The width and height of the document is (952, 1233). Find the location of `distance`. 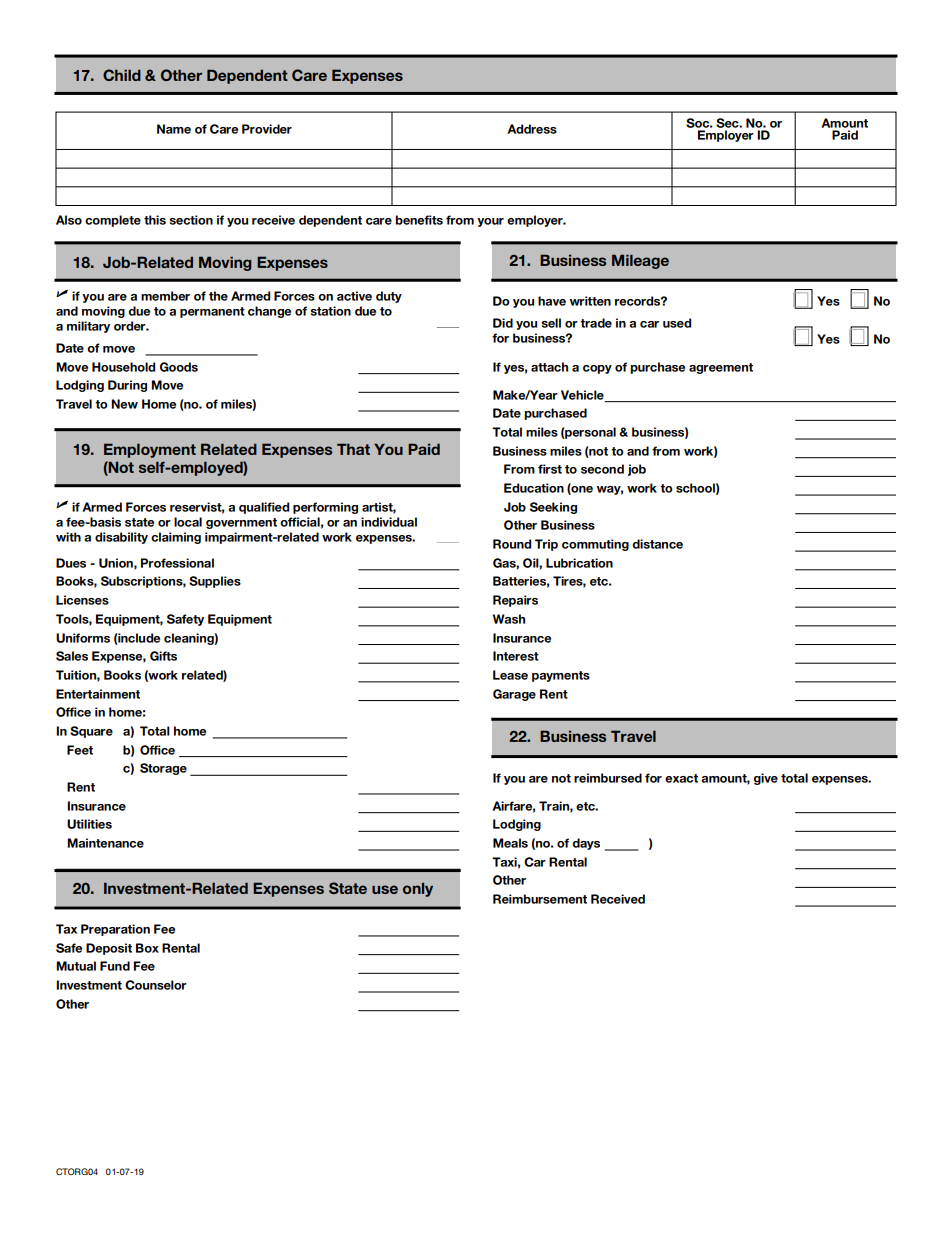

distance is located at coordinates (657, 544).
